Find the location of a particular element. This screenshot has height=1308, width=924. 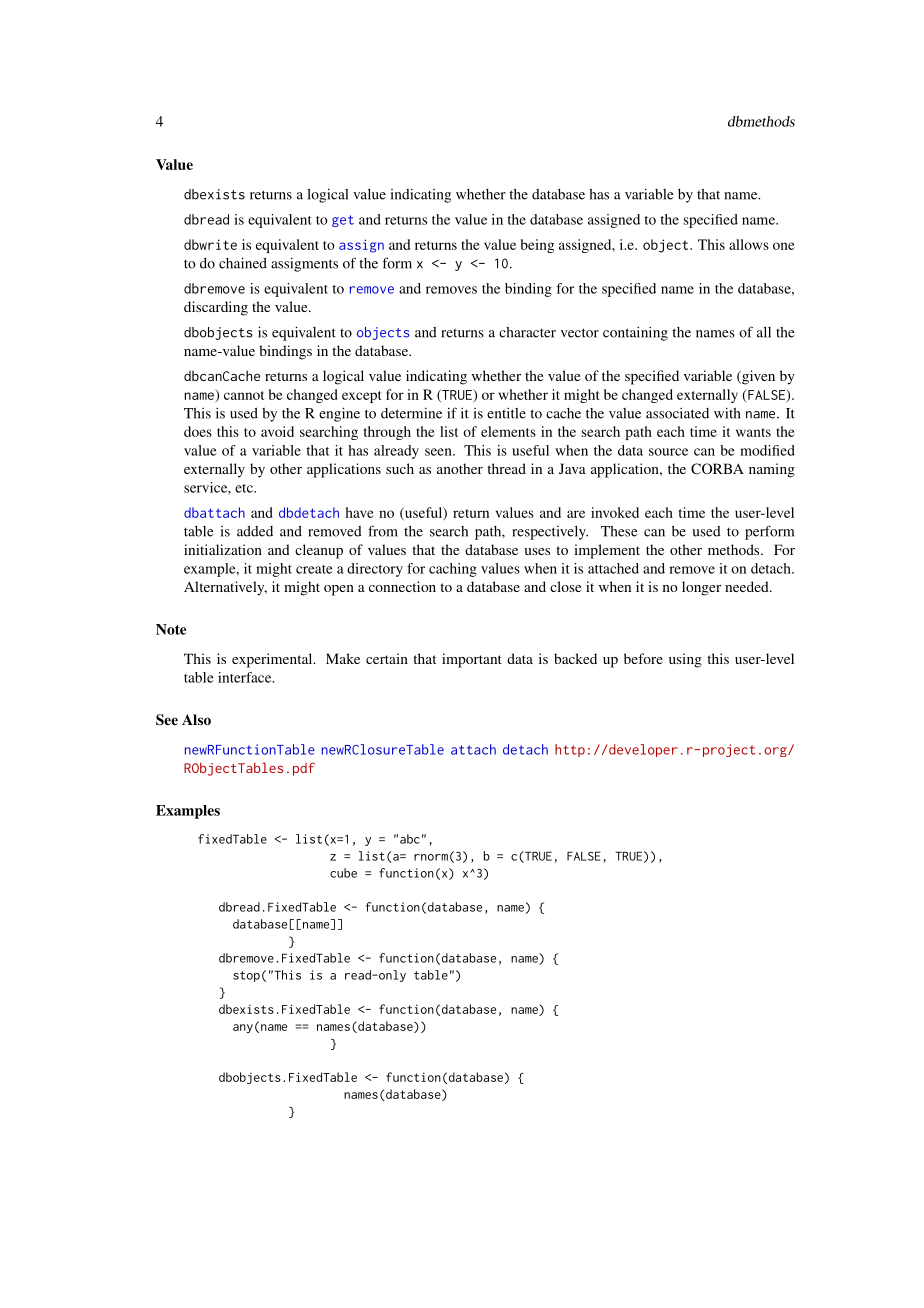

cube is located at coordinates (343, 873).
